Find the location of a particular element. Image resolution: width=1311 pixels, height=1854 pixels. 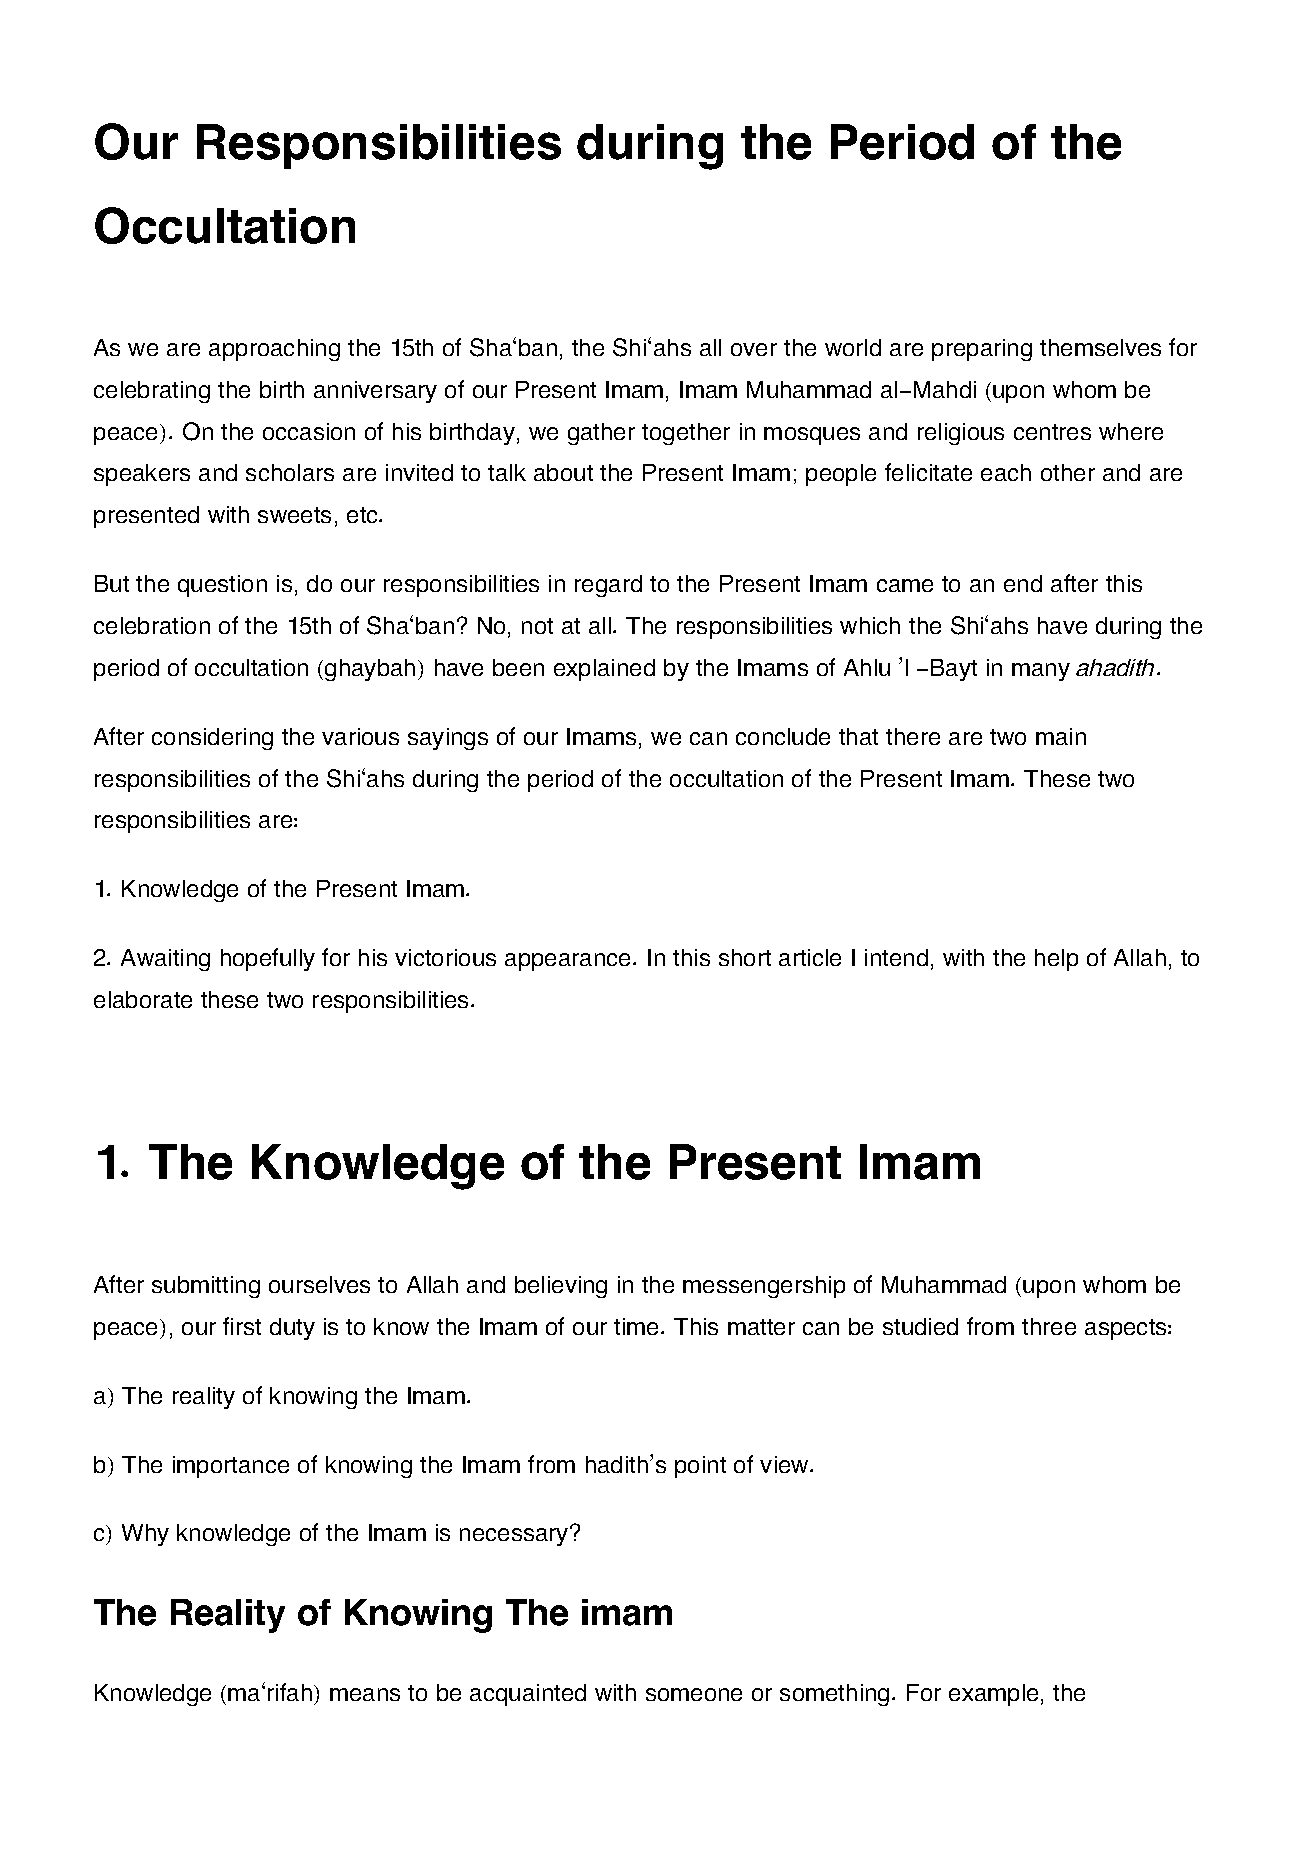

example is located at coordinates (993, 1695).
